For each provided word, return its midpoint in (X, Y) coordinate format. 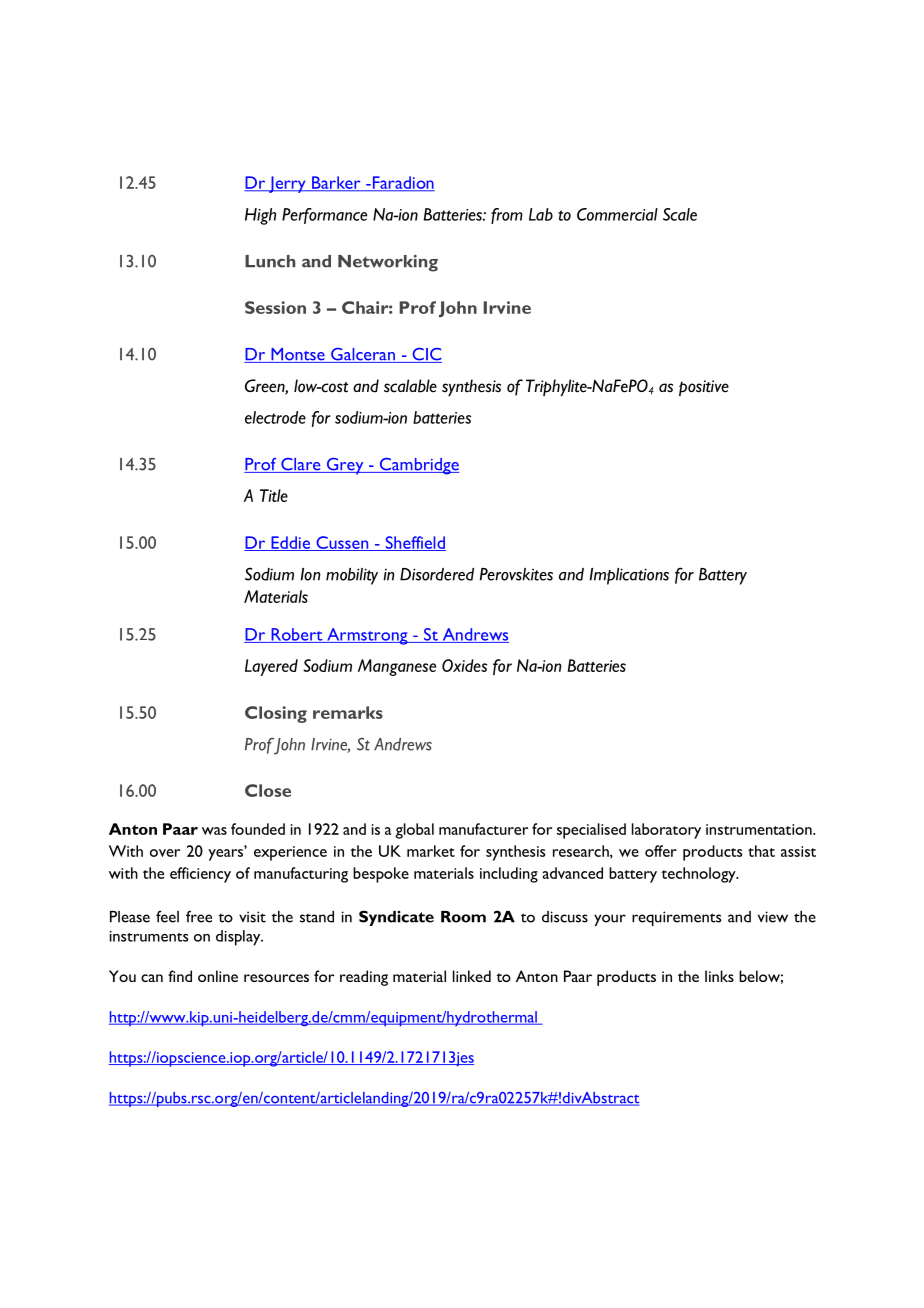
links (719, 976)
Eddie (290, 543)
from (507, 216)
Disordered (437, 574)
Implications (629, 576)
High (260, 216)
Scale (680, 214)
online (218, 976)
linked (472, 976)
